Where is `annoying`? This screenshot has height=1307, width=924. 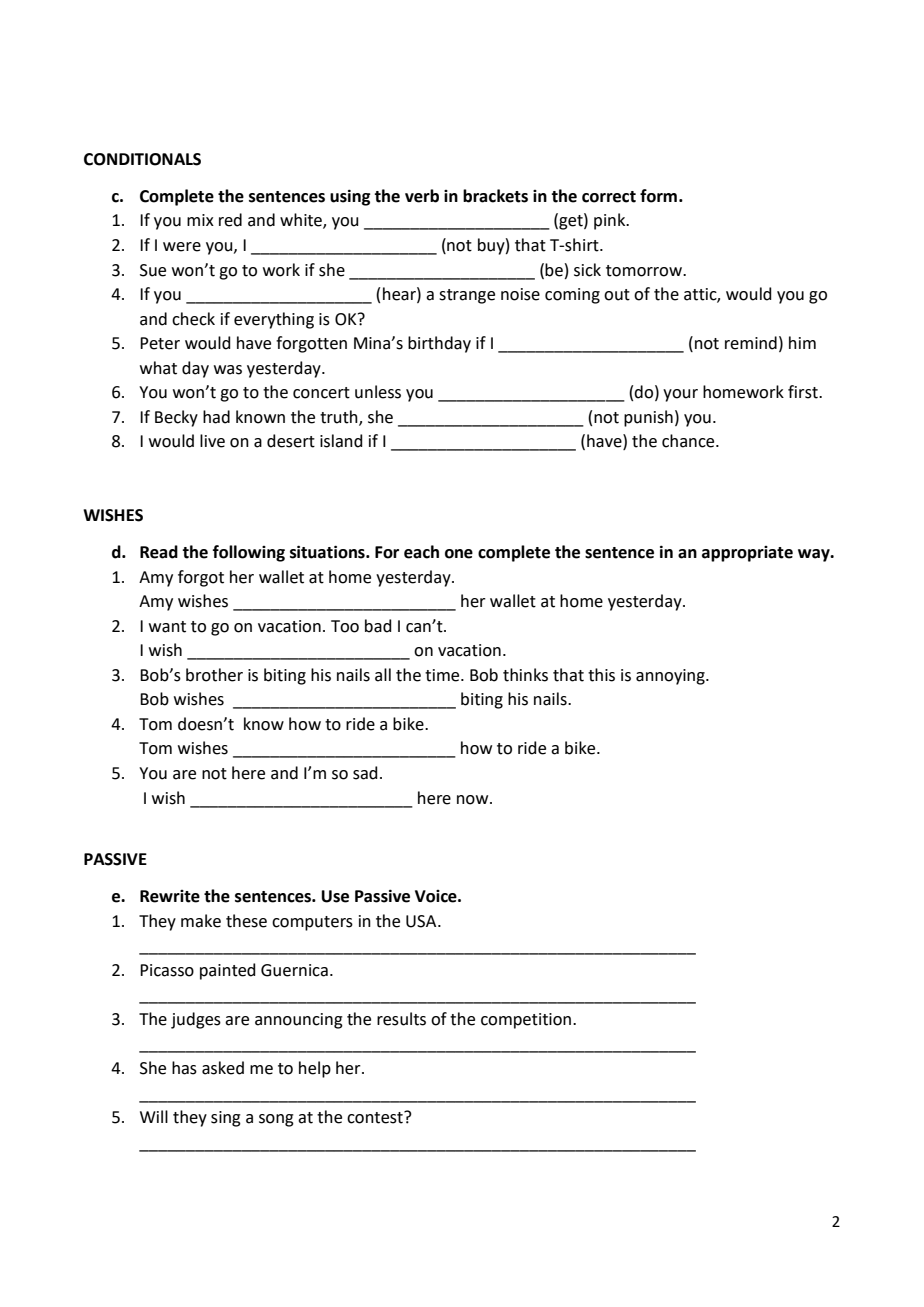
annoying is located at coordinates (671, 677).
